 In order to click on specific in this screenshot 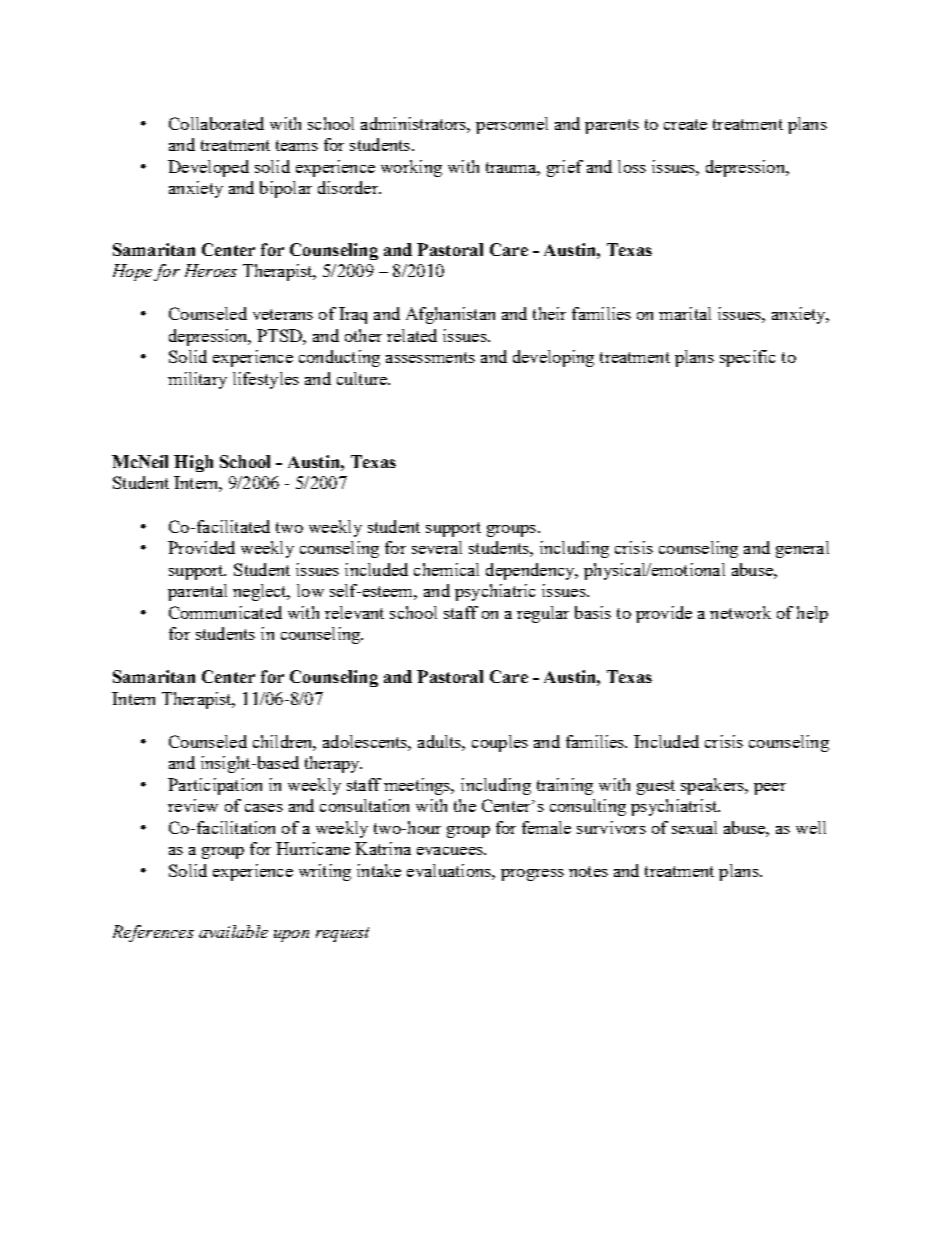, I will do `click(747, 358)`.
